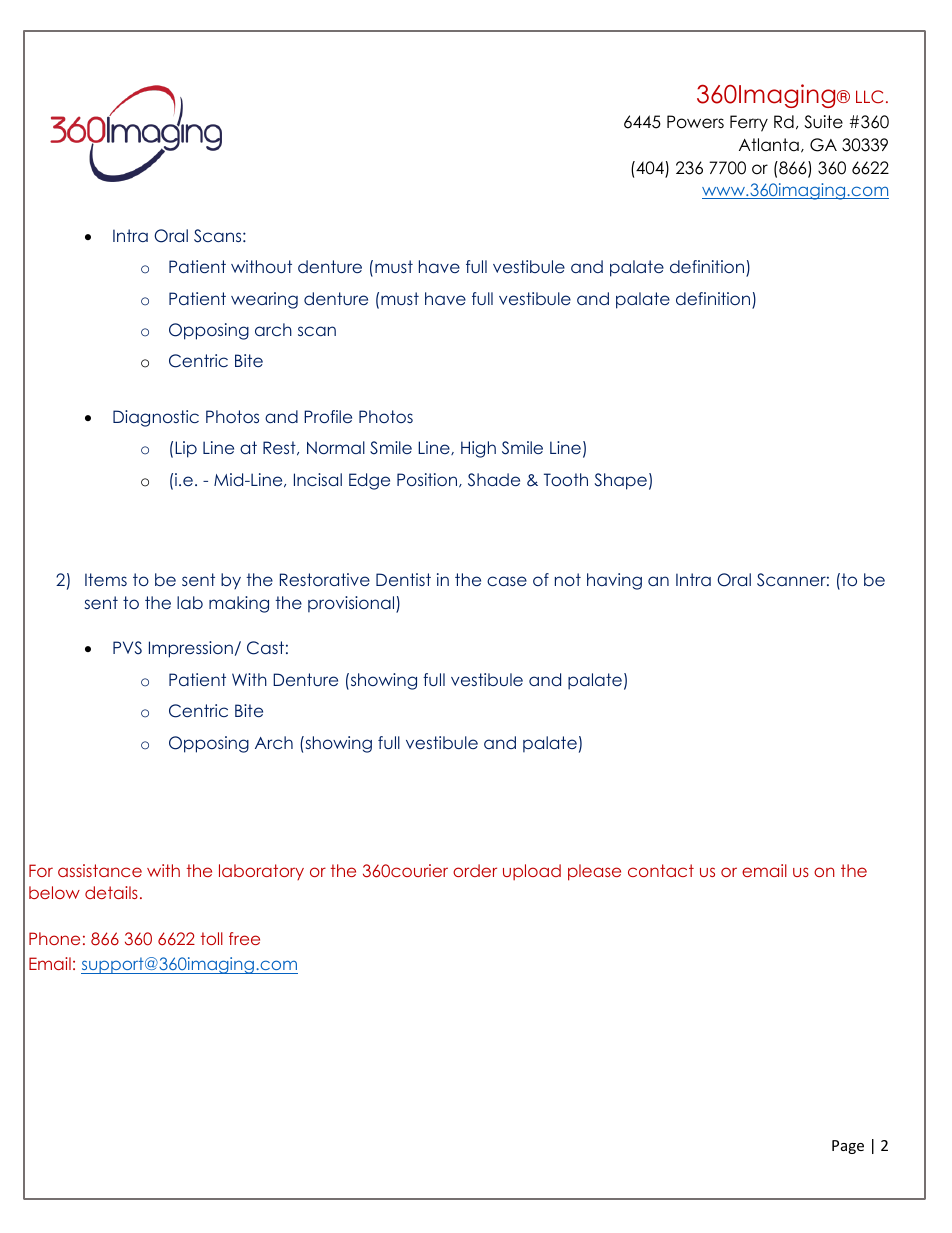 This image has width=952, height=1233. I want to click on Powers, so click(695, 122).
